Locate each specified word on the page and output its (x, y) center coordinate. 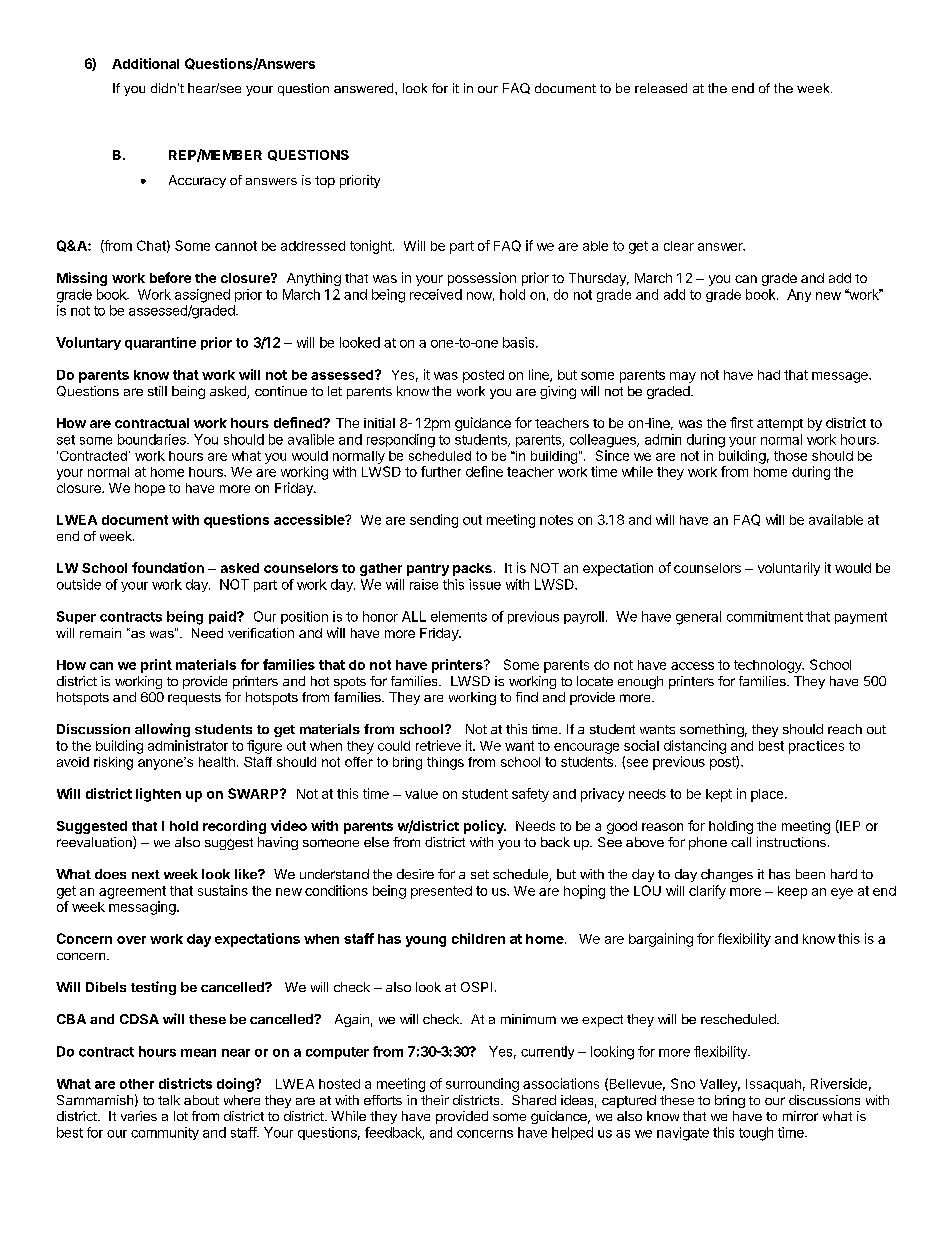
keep (792, 892)
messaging (143, 908)
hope (150, 489)
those (790, 456)
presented (441, 892)
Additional (145, 63)
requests (194, 699)
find (527, 697)
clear (679, 246)
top (325, 182)
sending (434, 521)
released (661, 88)
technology (769, 666)
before (170, 277)
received (436, 294)
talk (169, 1100)
